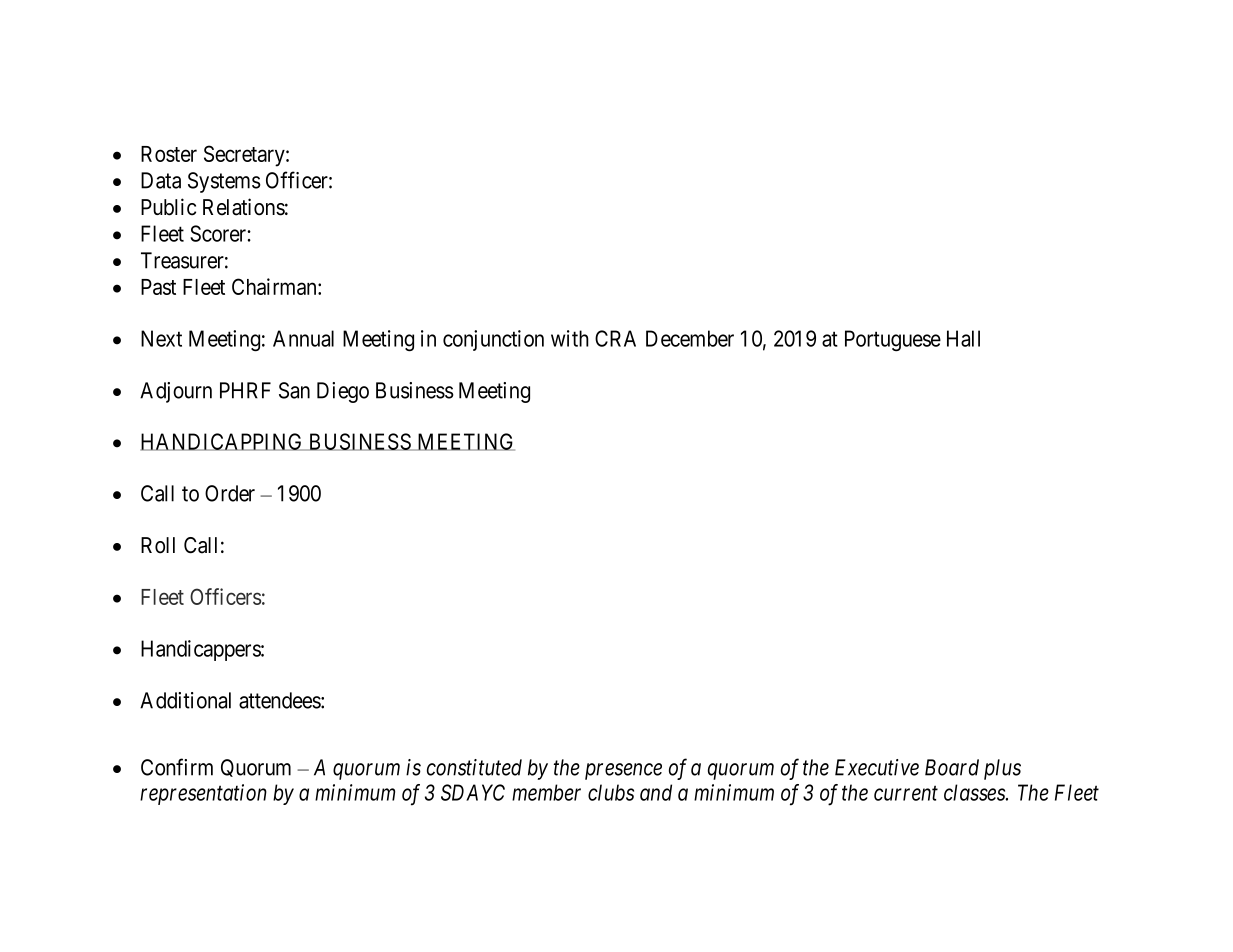  I want to click on Hall, so click(963, 338).
